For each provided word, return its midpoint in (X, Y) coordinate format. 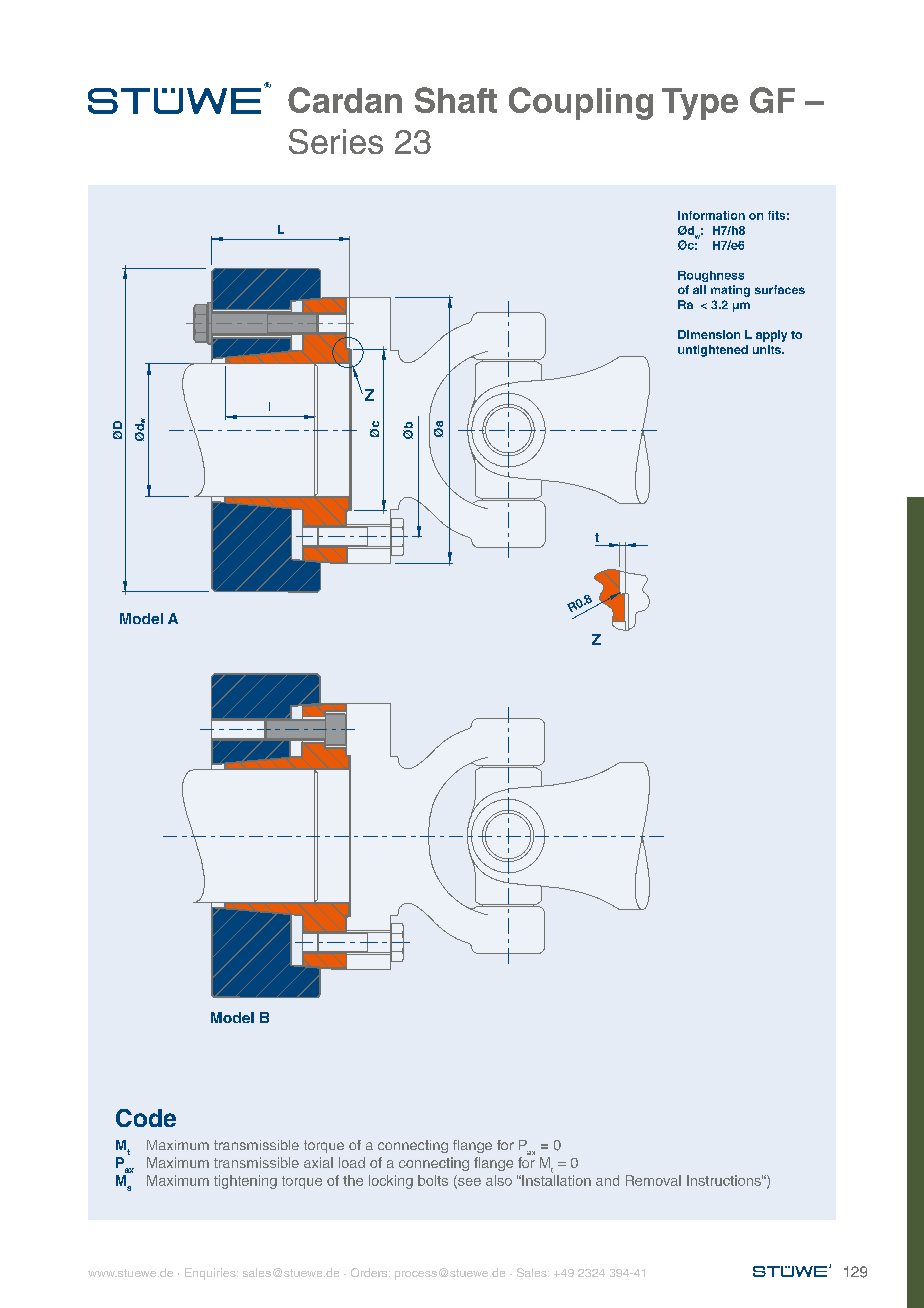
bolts (433, 1180)
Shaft (456, 100)
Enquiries (211, 1274)
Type (700, 104)
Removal (653, 1180)
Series (336, 141)
